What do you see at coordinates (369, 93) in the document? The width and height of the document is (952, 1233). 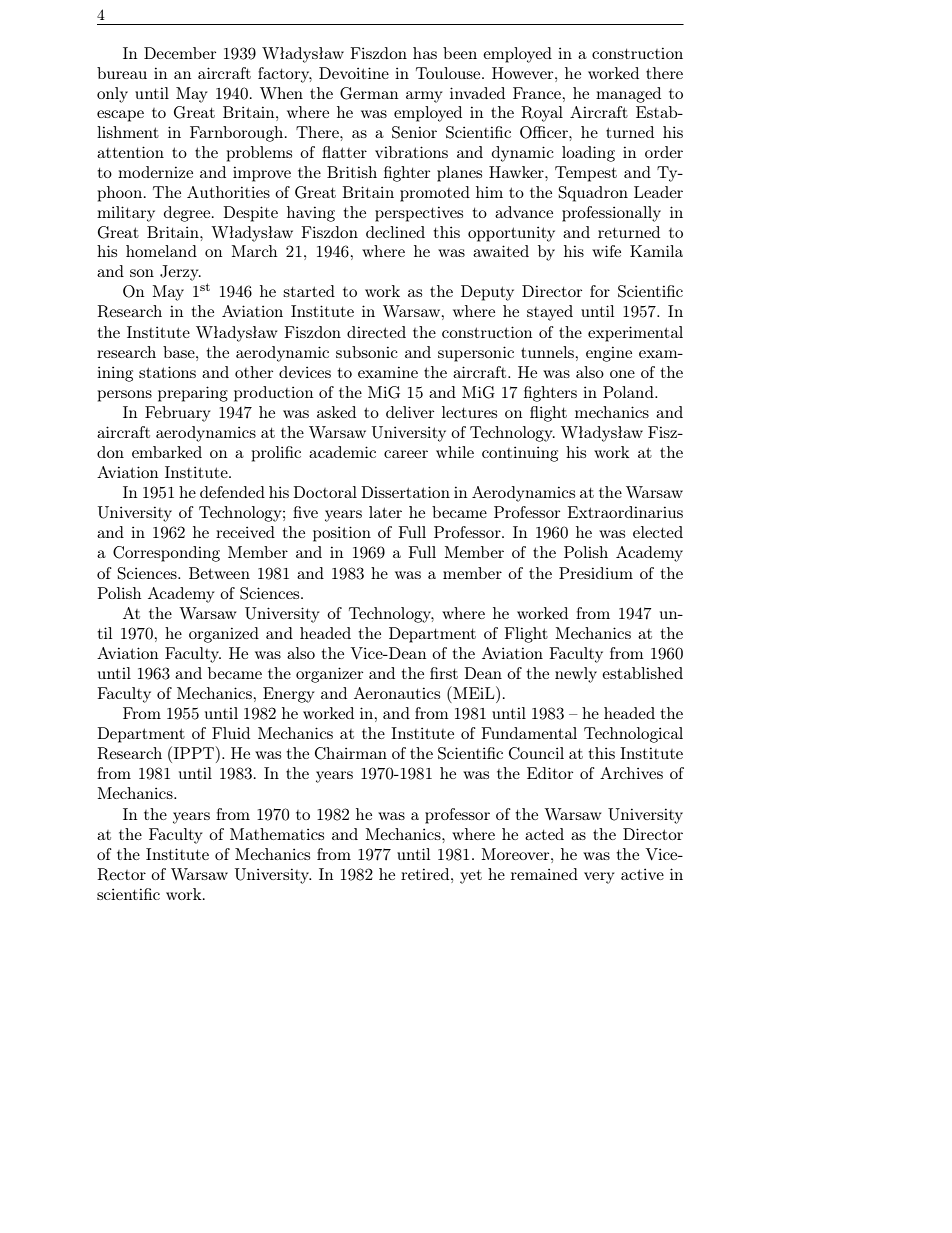 I see `German` at bounding box center [369, 93].
